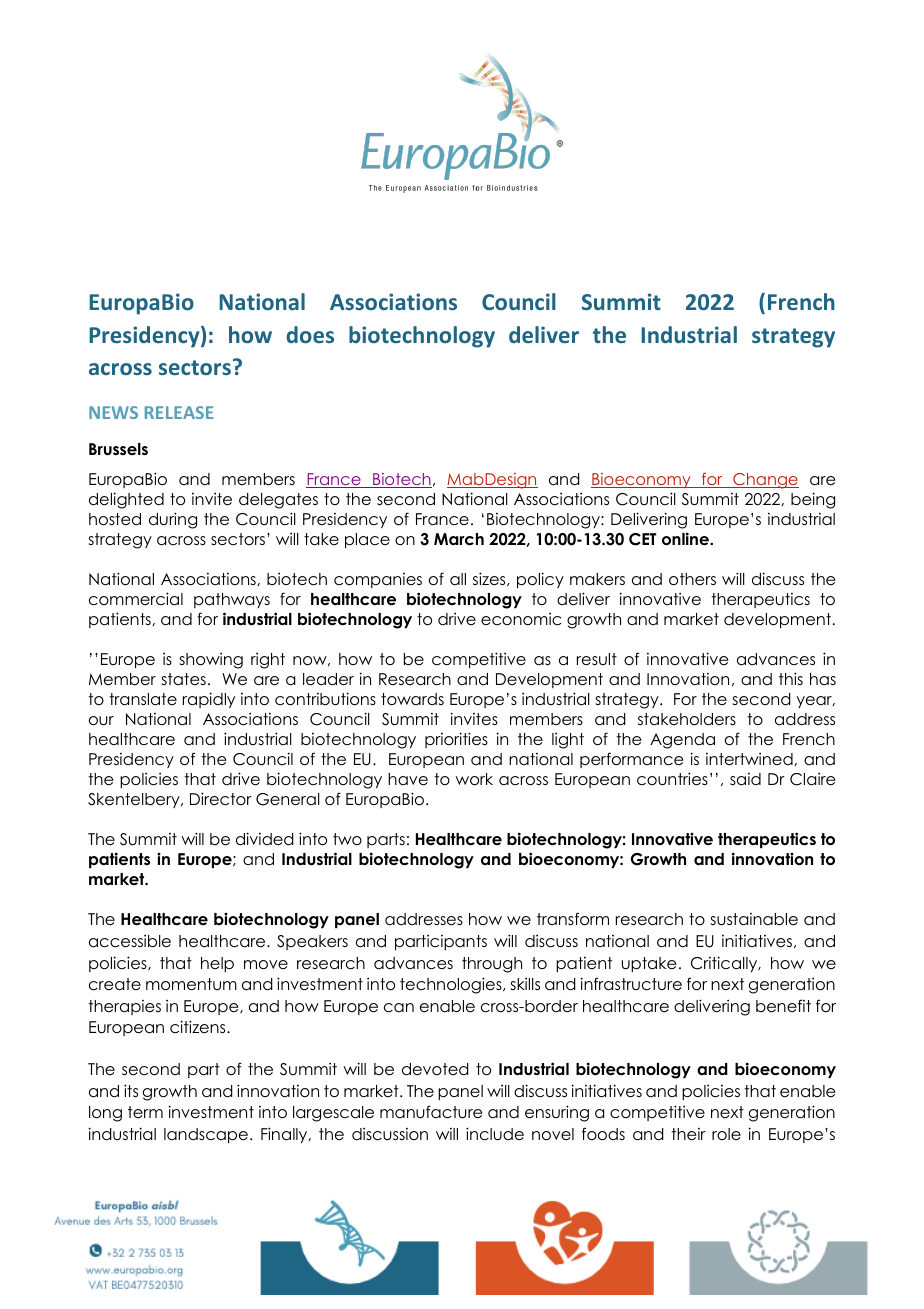 Image resolution: width=924 pixels, height=1309 pixels. Describe the element at coordinates (686, 539) in the page. I see `online` at that location.
